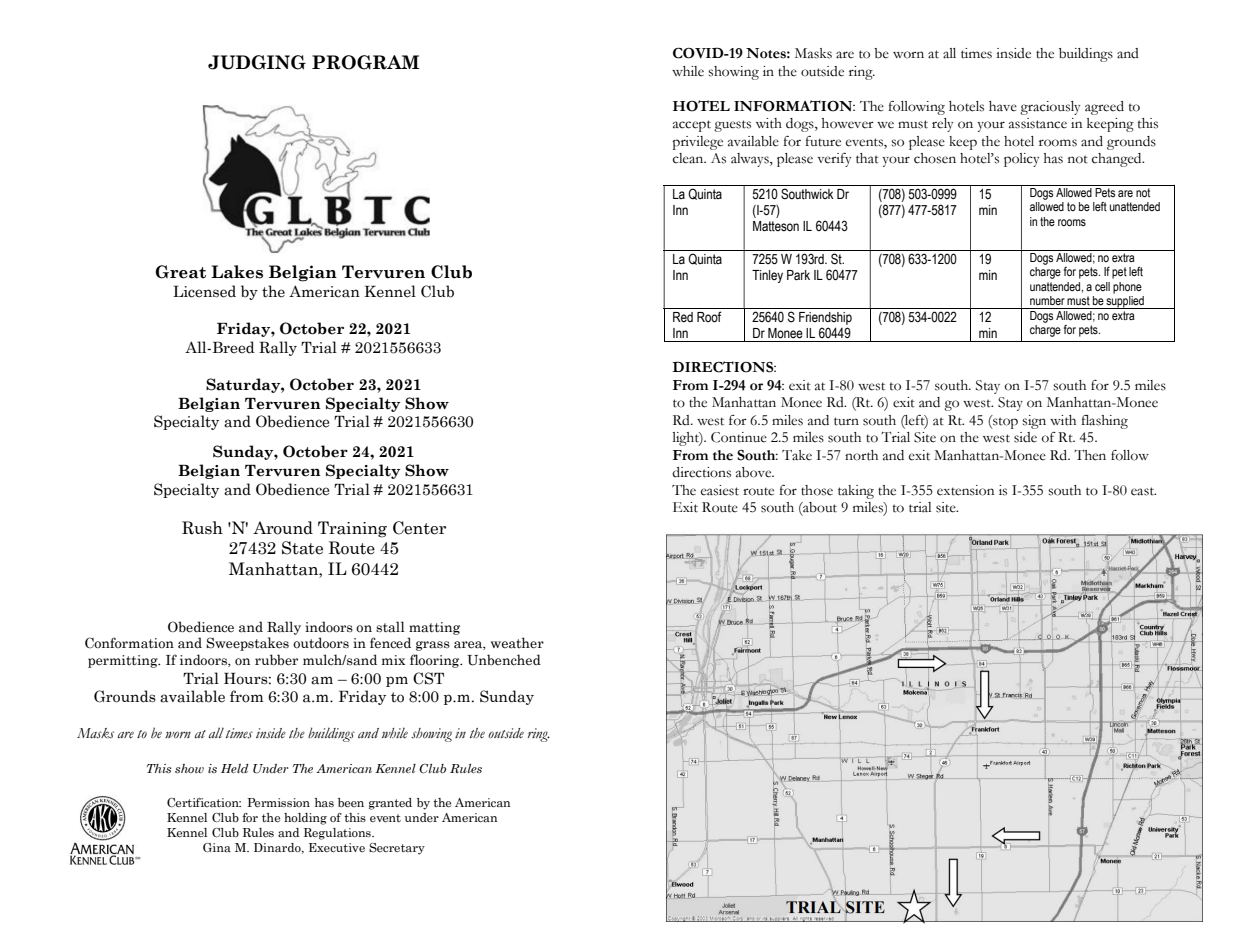  What do you see at coordinates (276, 660) in the screenshot?
I see `rubber` at bounding box center [276, 660].
